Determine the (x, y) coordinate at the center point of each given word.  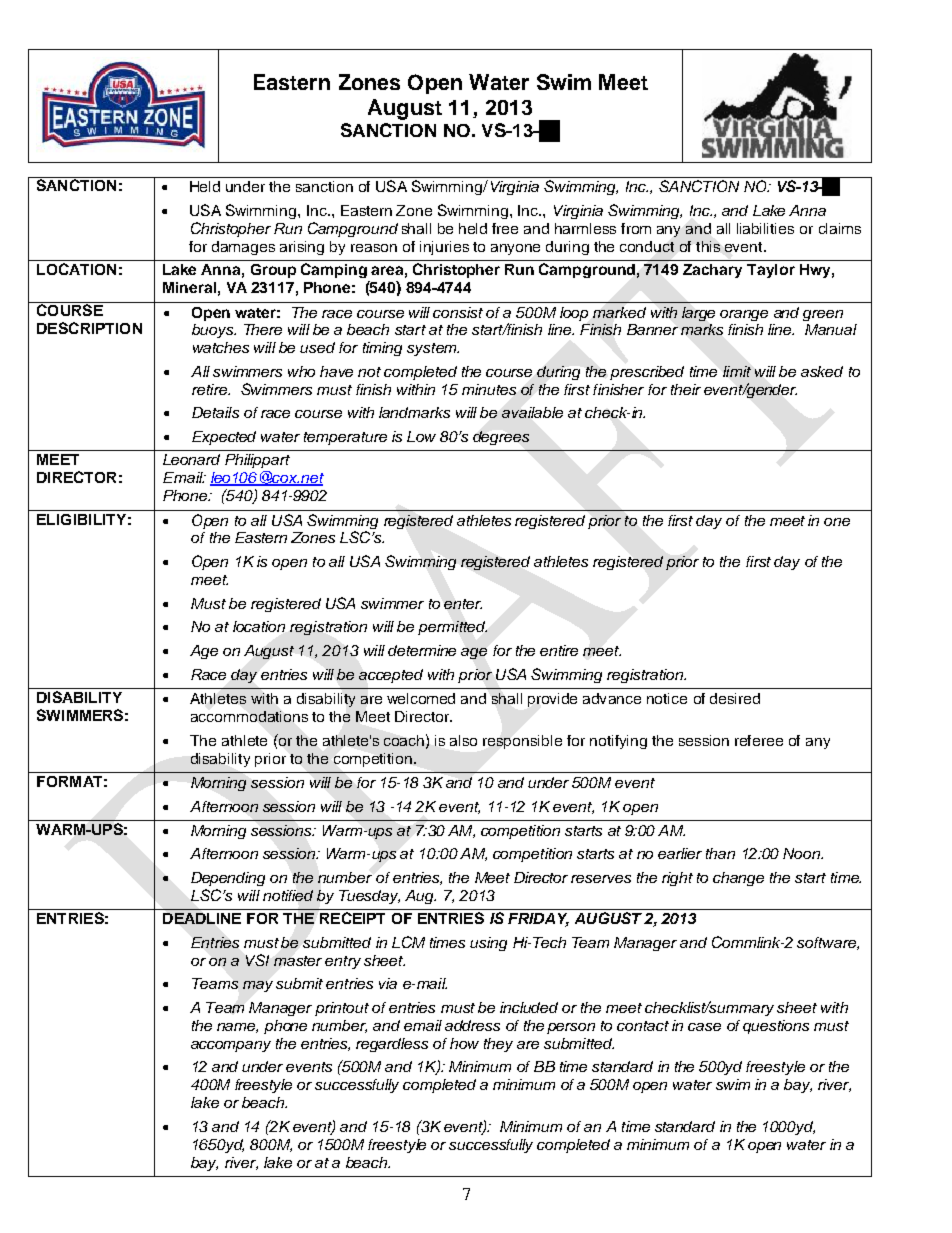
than (720, 853)
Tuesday (369, 897)
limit (737, 371)
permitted (452, 628)
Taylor (771, 271)
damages (243, 248)
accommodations (249, 716)
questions (776, 1027)
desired (735, 698)
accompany (231, 1046)
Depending (228, 879)
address (472, 1025)
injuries (444, 248)
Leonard (191, 459)
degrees (501, 438)
